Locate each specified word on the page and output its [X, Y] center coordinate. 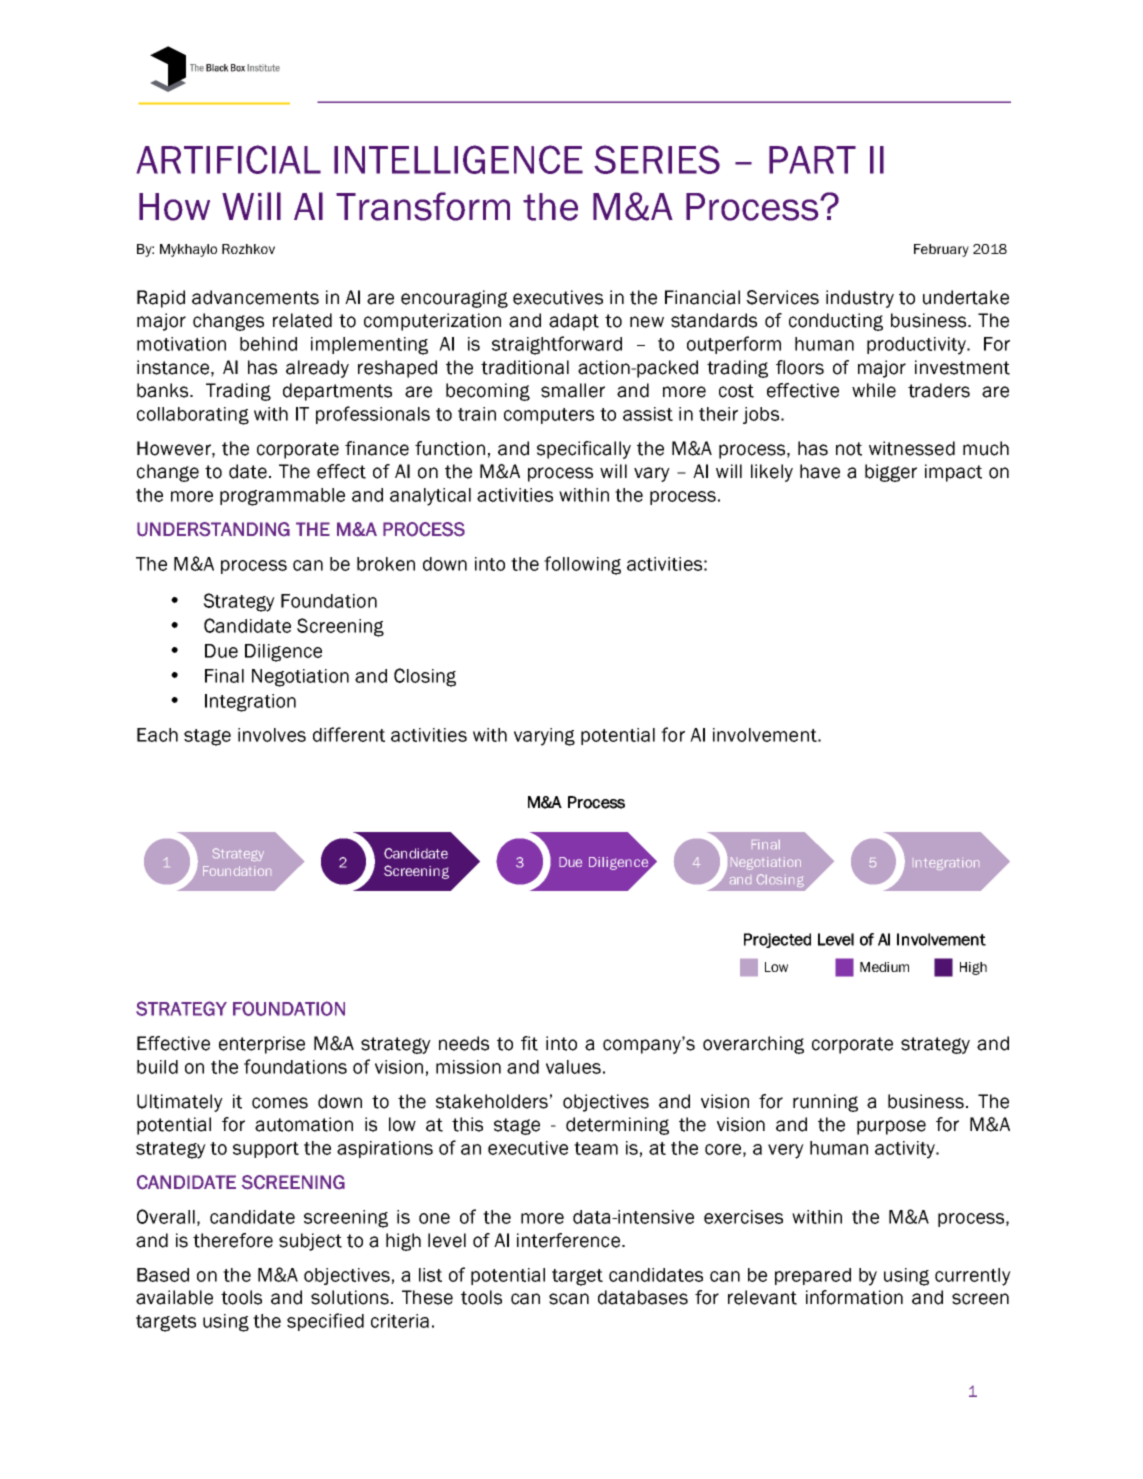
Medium [884, 967]
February [941, 250]
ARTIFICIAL [229, 159]
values [573, 1067]
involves [272, 735]
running [825, 1103]
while [874, 390]
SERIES [657, 159]
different [349, 734]
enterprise [262, 1045]
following [582, 565]
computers [549, 416]
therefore [233, 1240]
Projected [777, 940]
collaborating [193, 416]
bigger [891, 473]
